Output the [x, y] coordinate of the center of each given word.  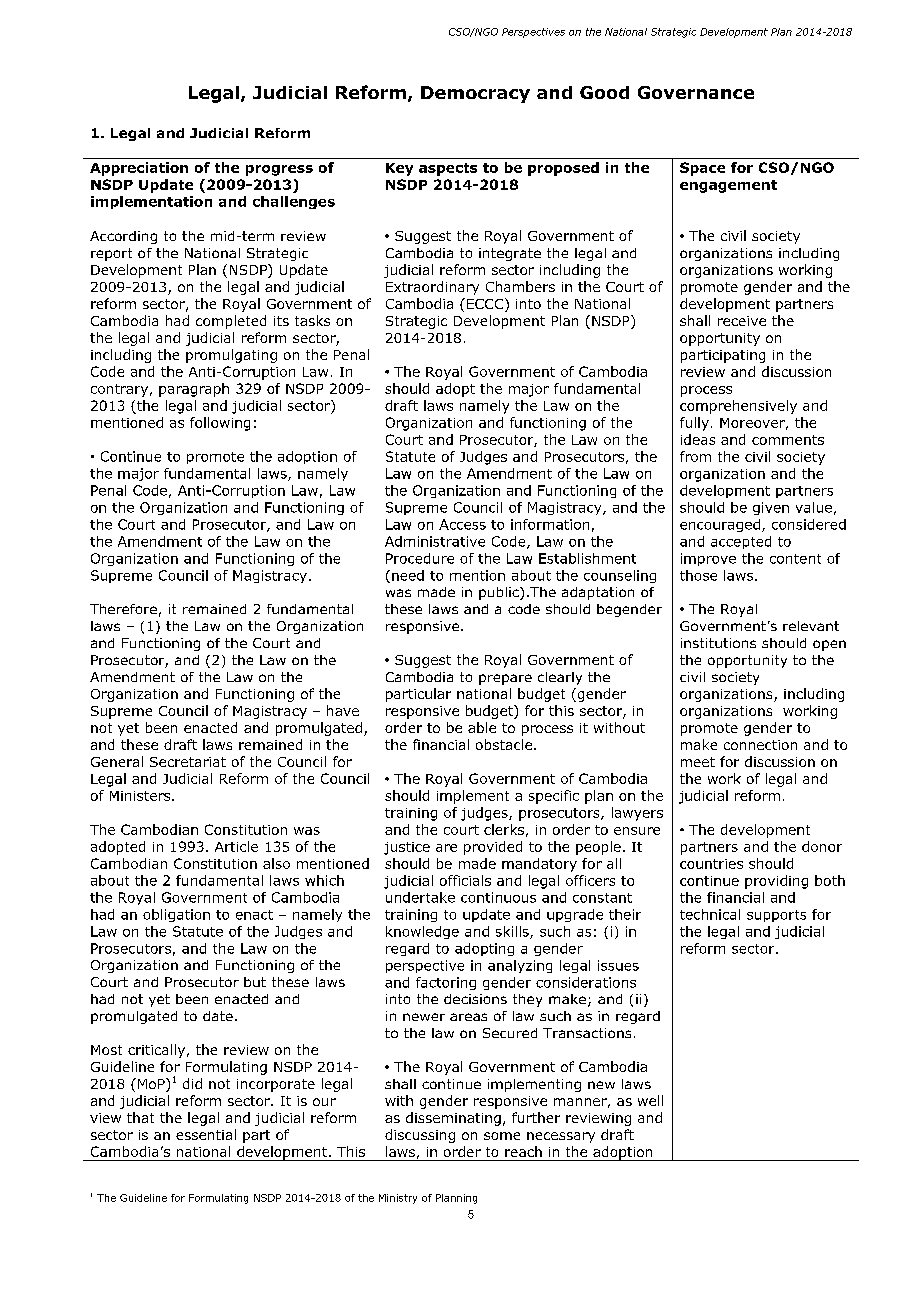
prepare [505, 679]
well [650, 1100]
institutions [718, 643]
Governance [696, 92]
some [502, 1136]
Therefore [123, 609]
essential [206, 1134]
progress [279, 170]
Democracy [475, 94]
